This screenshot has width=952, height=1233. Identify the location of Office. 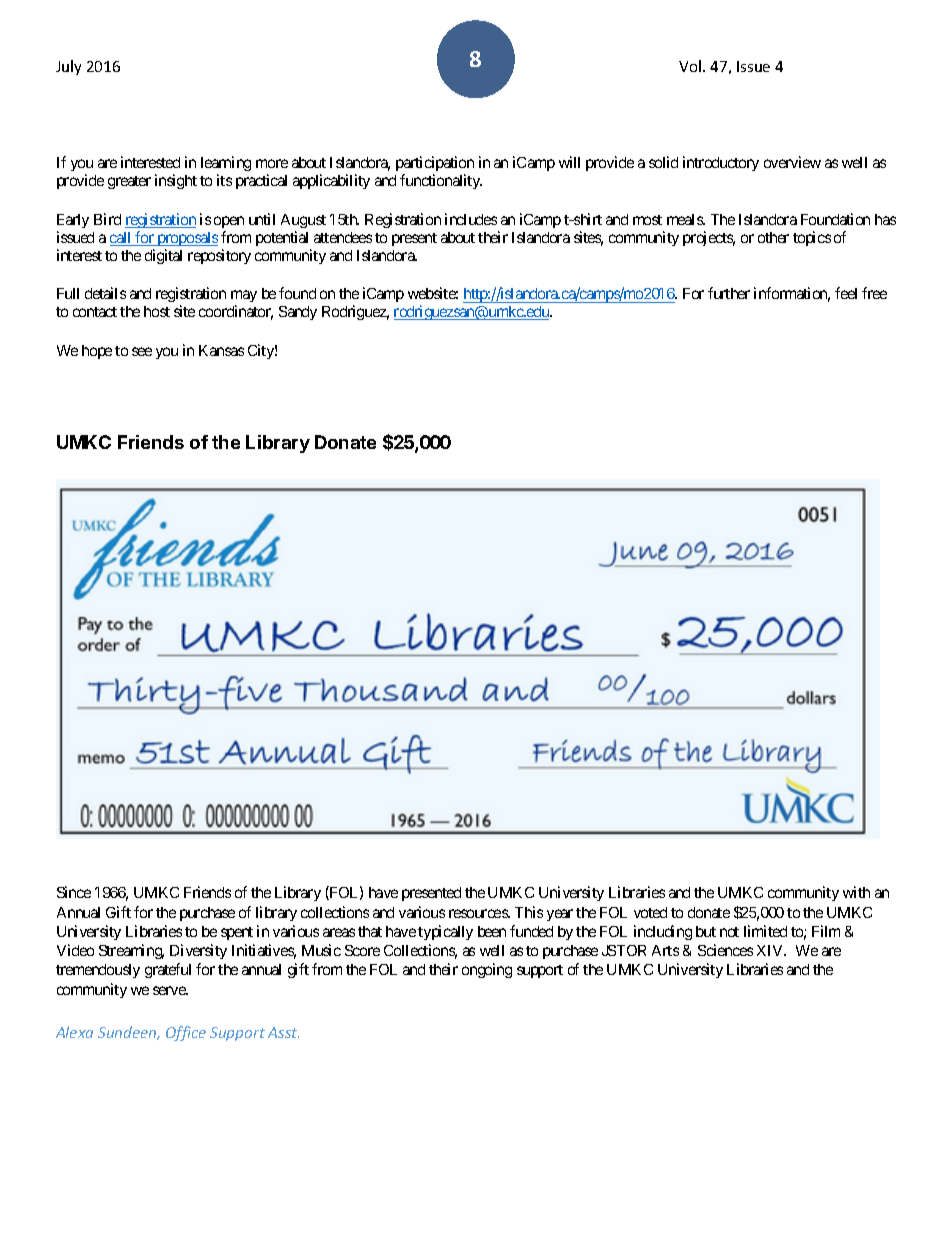
(186, 1033).
